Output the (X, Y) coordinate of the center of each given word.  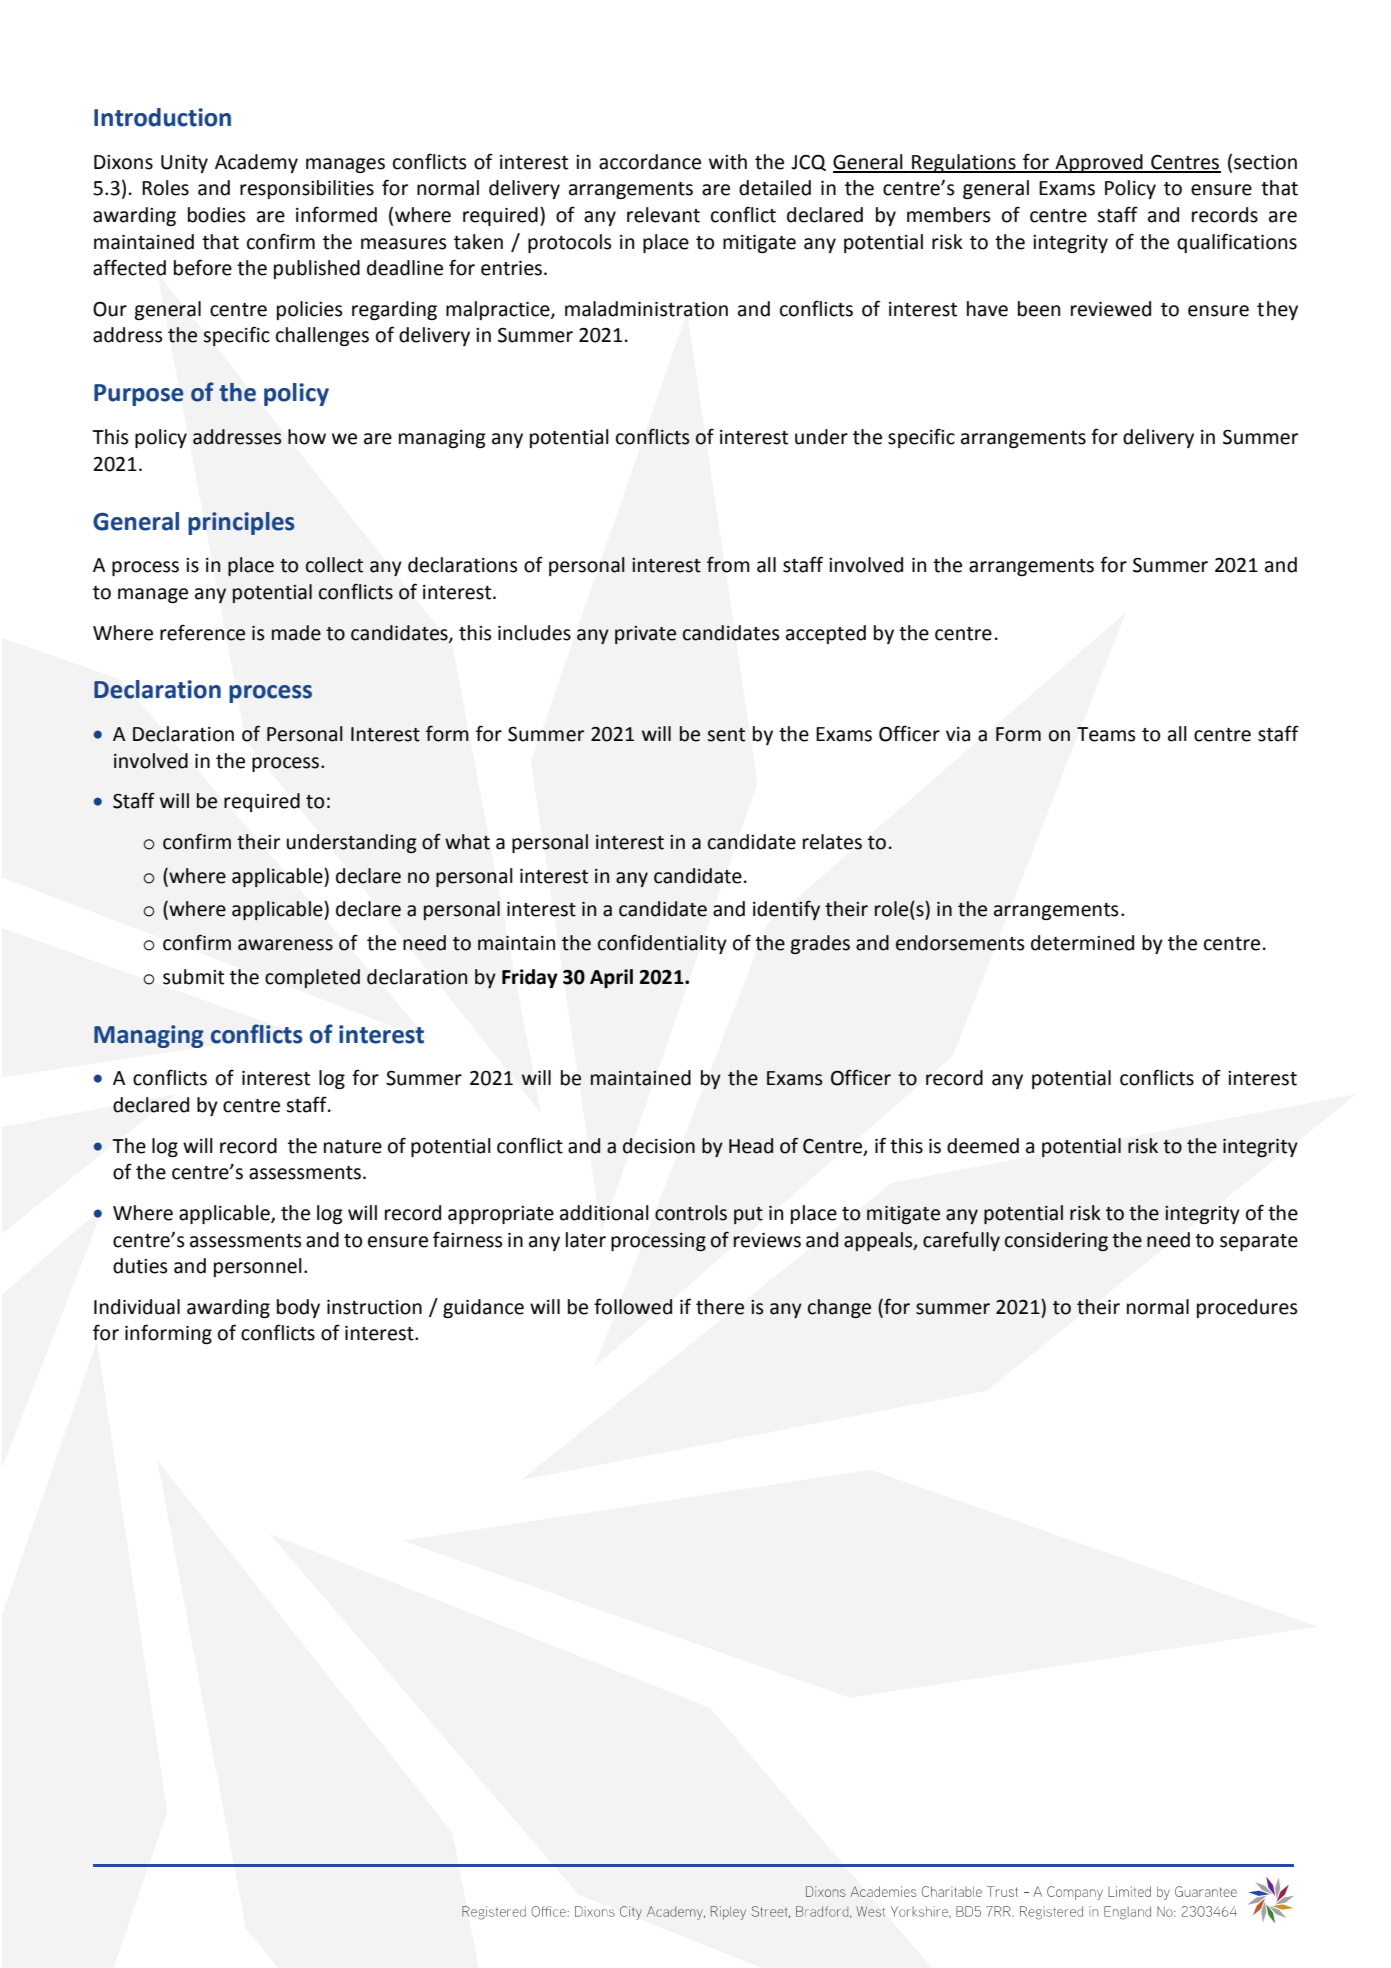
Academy (256, 163)
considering (1056, 1241)
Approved (1099, 163)
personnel (258, 1267)
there (720, 1307)
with (728, 162)
